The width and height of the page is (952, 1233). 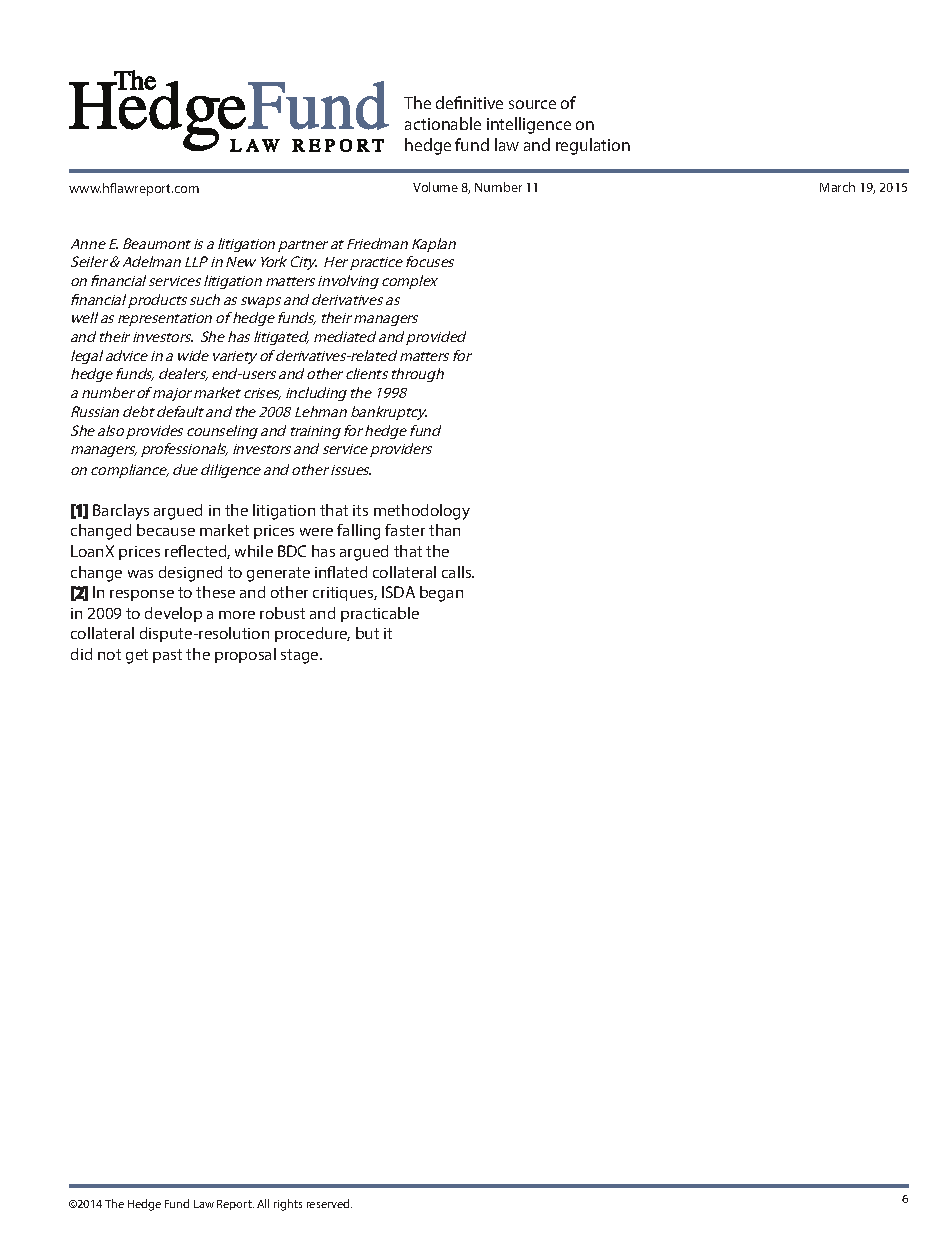 I want to click on but, so click(x=367, y=633).
